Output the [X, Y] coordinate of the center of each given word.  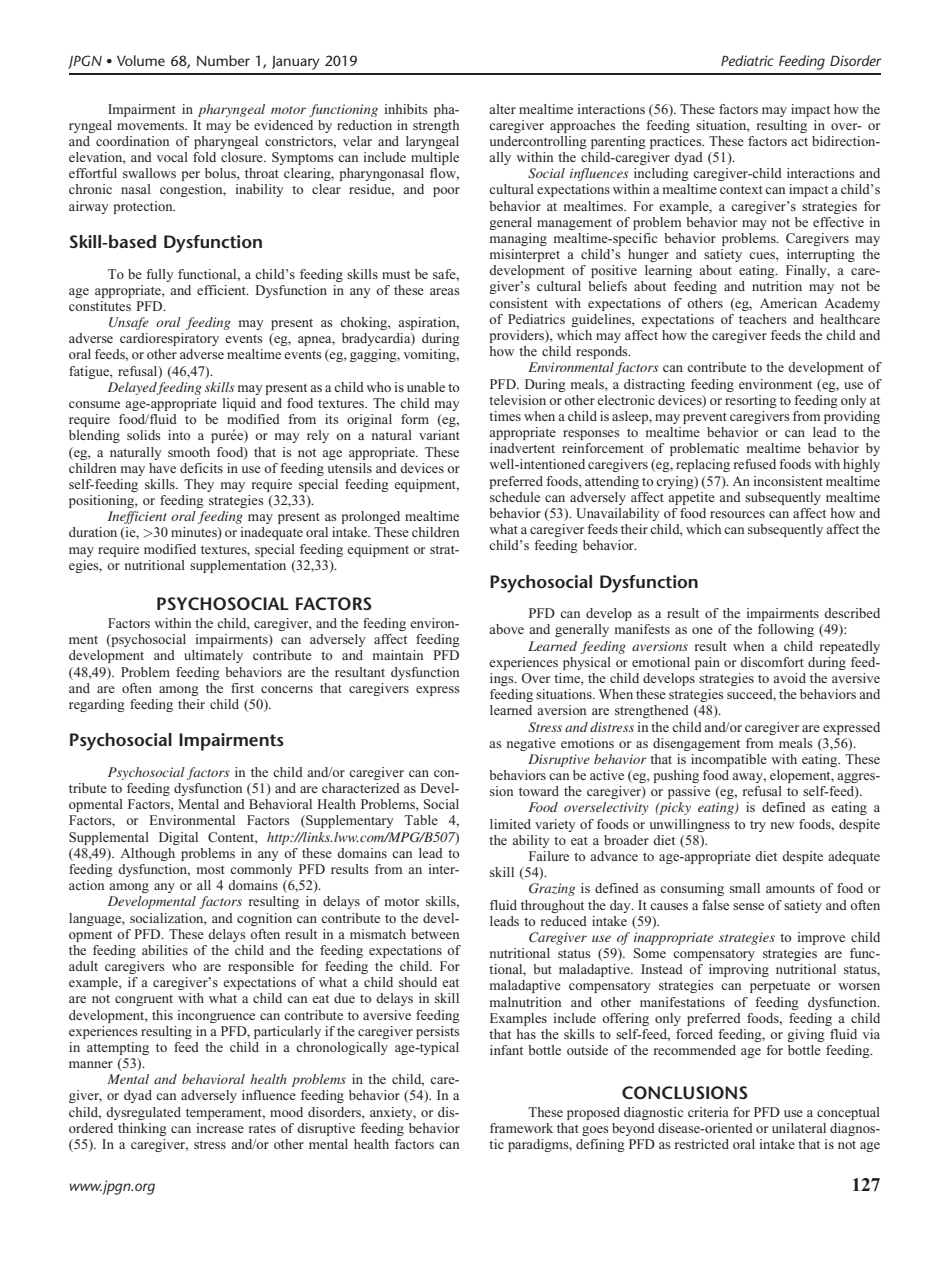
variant [439, 435]
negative [531, 744]
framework [521, 1128]
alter [502, 109]
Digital [178, 838]
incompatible [729, 760]
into [179, 435]
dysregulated [143, 1113]
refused [755, 464]
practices [677, 142]
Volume [141, 60]
